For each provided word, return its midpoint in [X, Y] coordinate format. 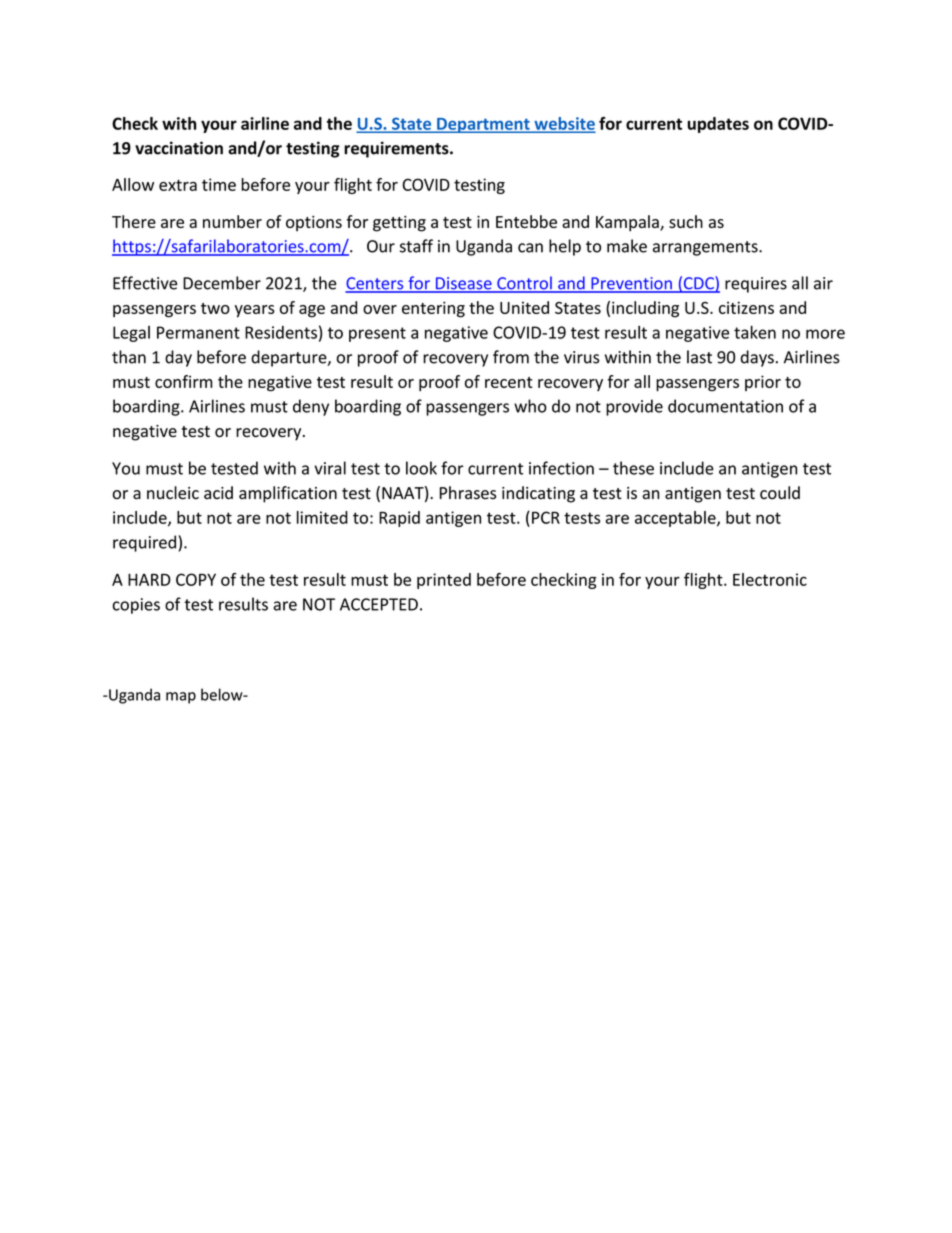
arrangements [706, 248]
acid [218, 492]
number [232, 221]
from [511, 357]
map [181, 698]
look [421, 468]
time [219, 184]
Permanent [198, 332]
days [757, 358]
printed [444, 581]
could [780, 492]
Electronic [770, 579]
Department [483, 125]
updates [718, 125]
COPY [196, 579]
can [530, 248]
